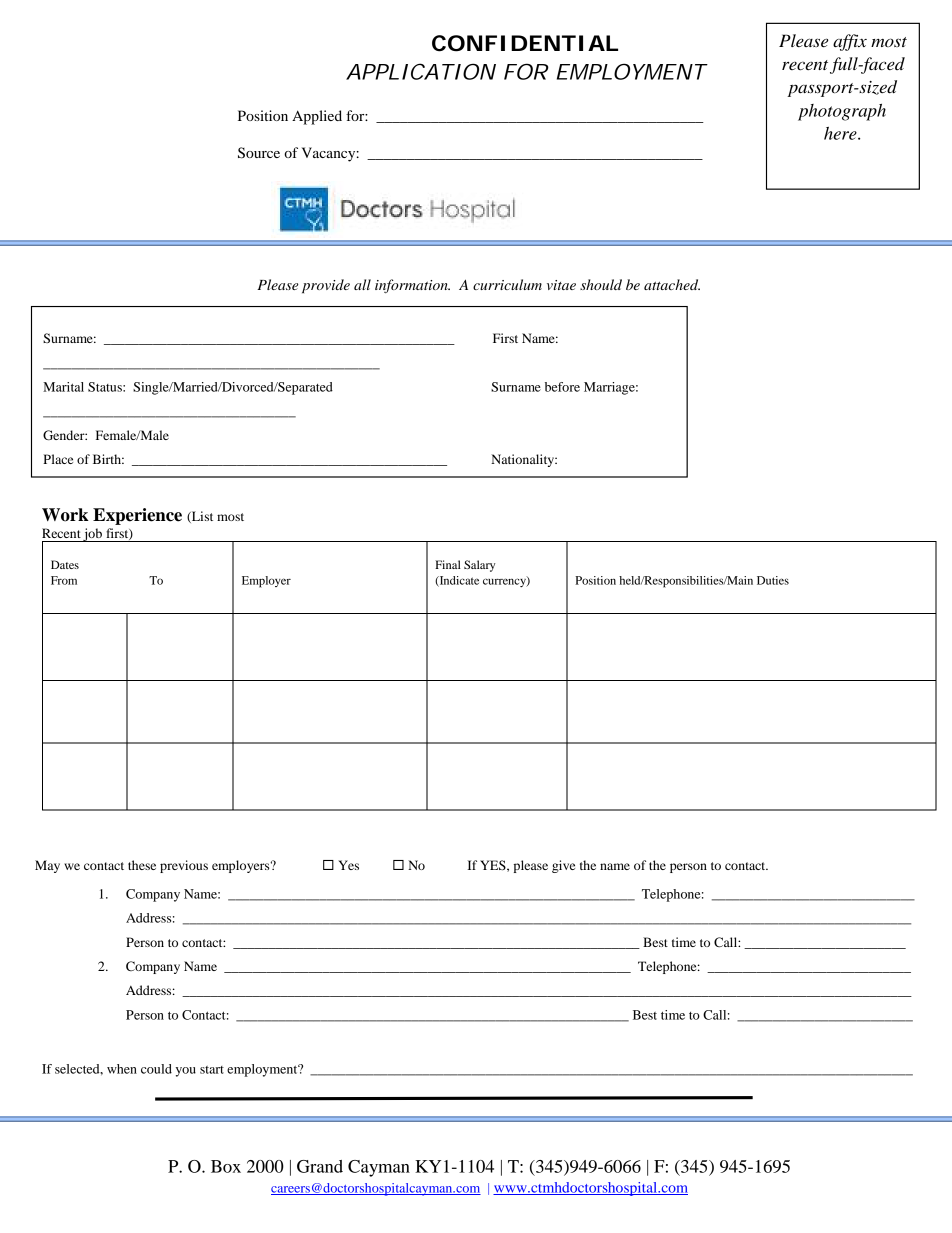 This screenshot has width=952, height=1233. What do you see at coordinates (259, 153) in the screenshot?
I see `Source` at bounding box center [259, 153].
